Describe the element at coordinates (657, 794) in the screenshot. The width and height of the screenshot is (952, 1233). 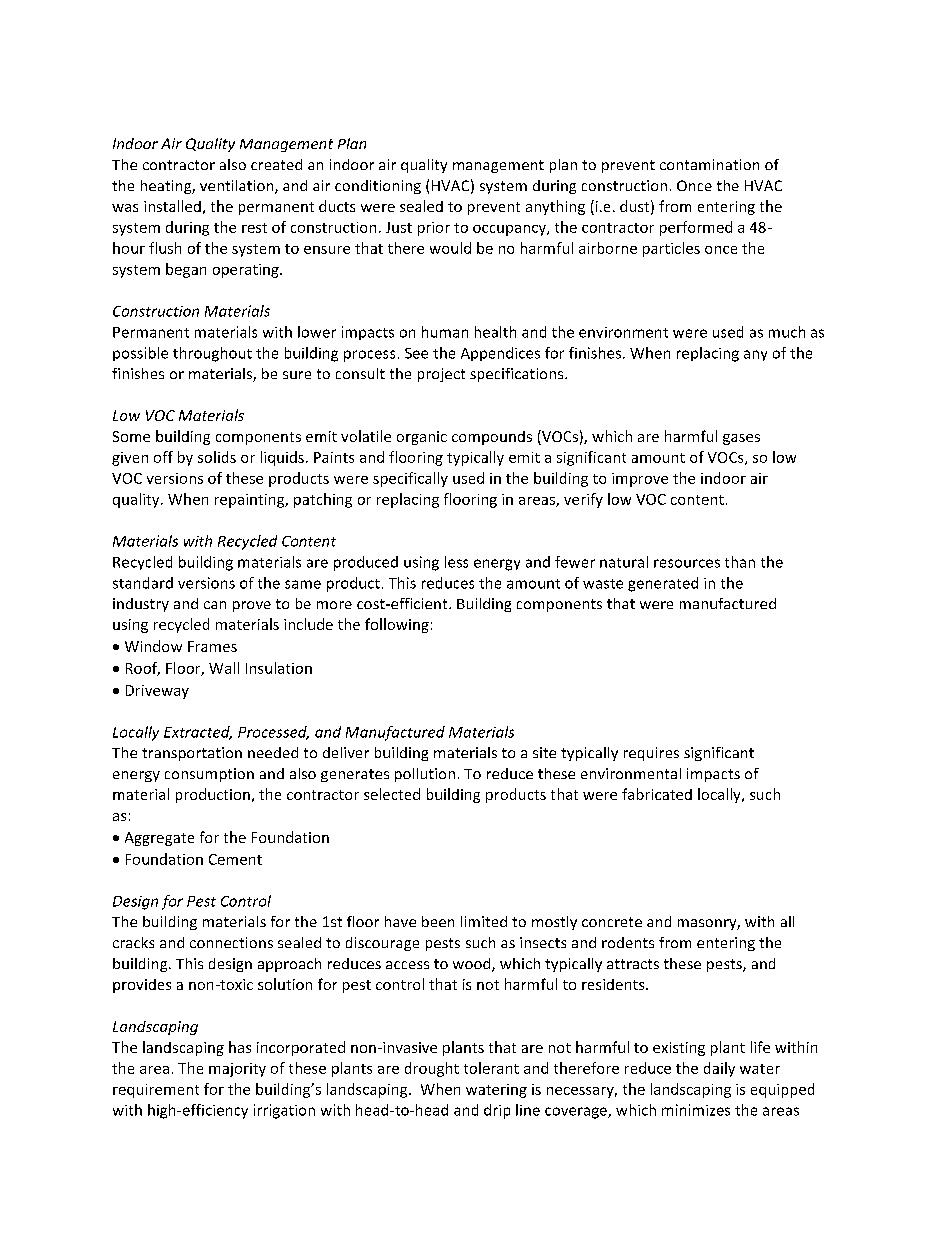
I see `fabricated` at that location.
